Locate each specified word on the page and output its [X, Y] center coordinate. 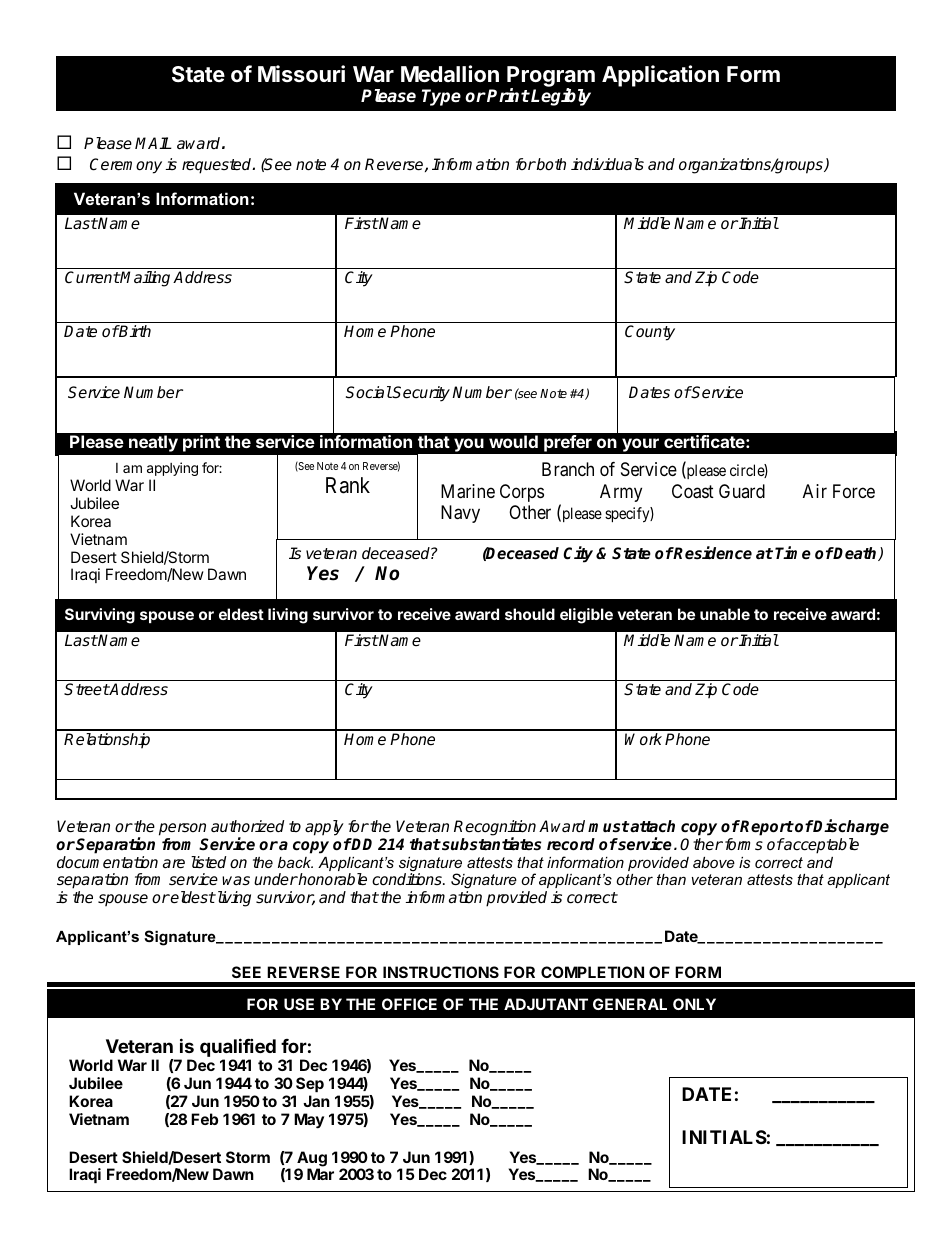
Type [441, 97]
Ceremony [126, 166]
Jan [316, 1101]
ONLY [694, 1004]
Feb [204, 1119]
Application [660, 76]
